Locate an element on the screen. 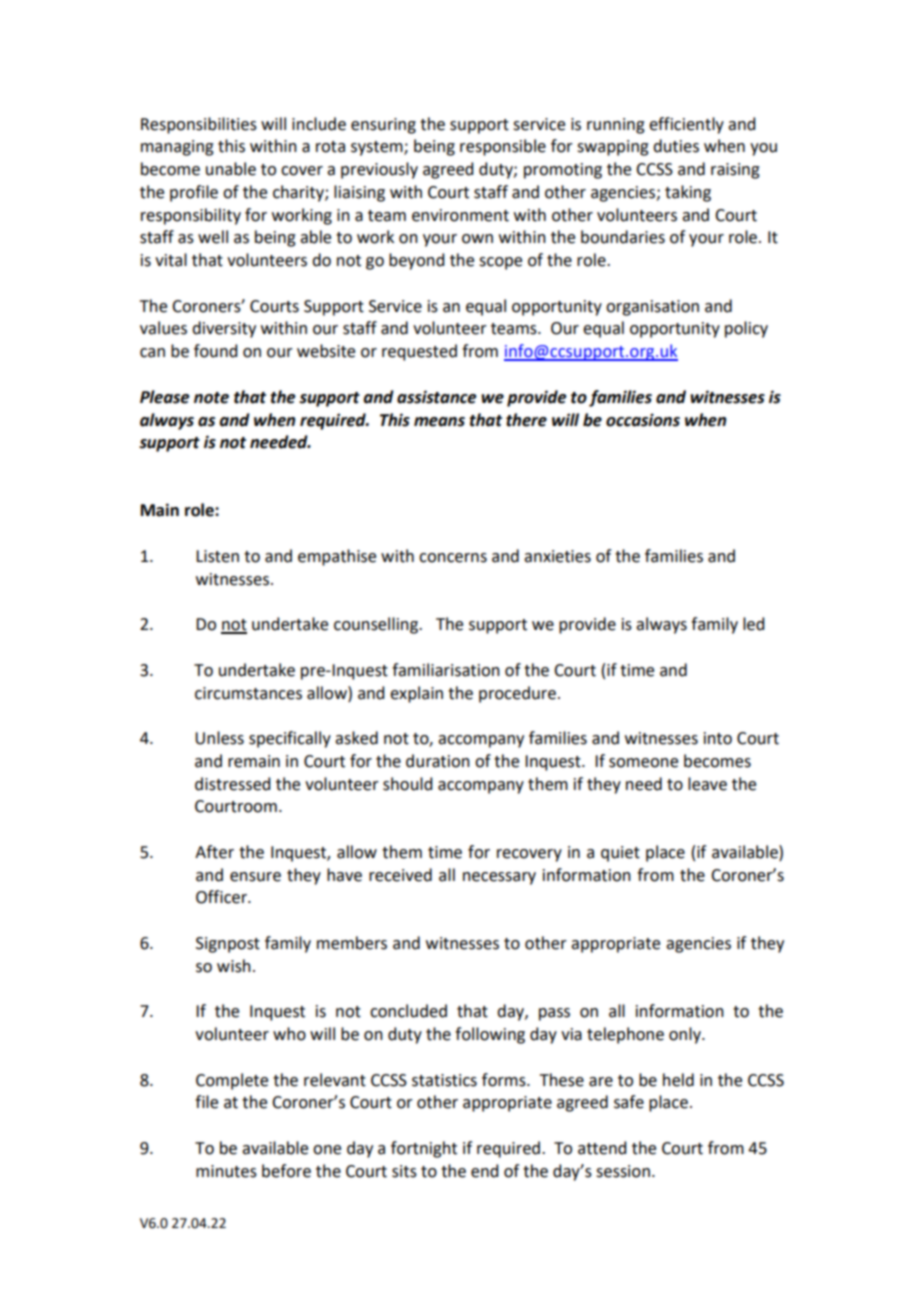 Image resolution: width=924 pixels, height=1308 pixels. Responsibilities is located at coordinates (199, 125).
